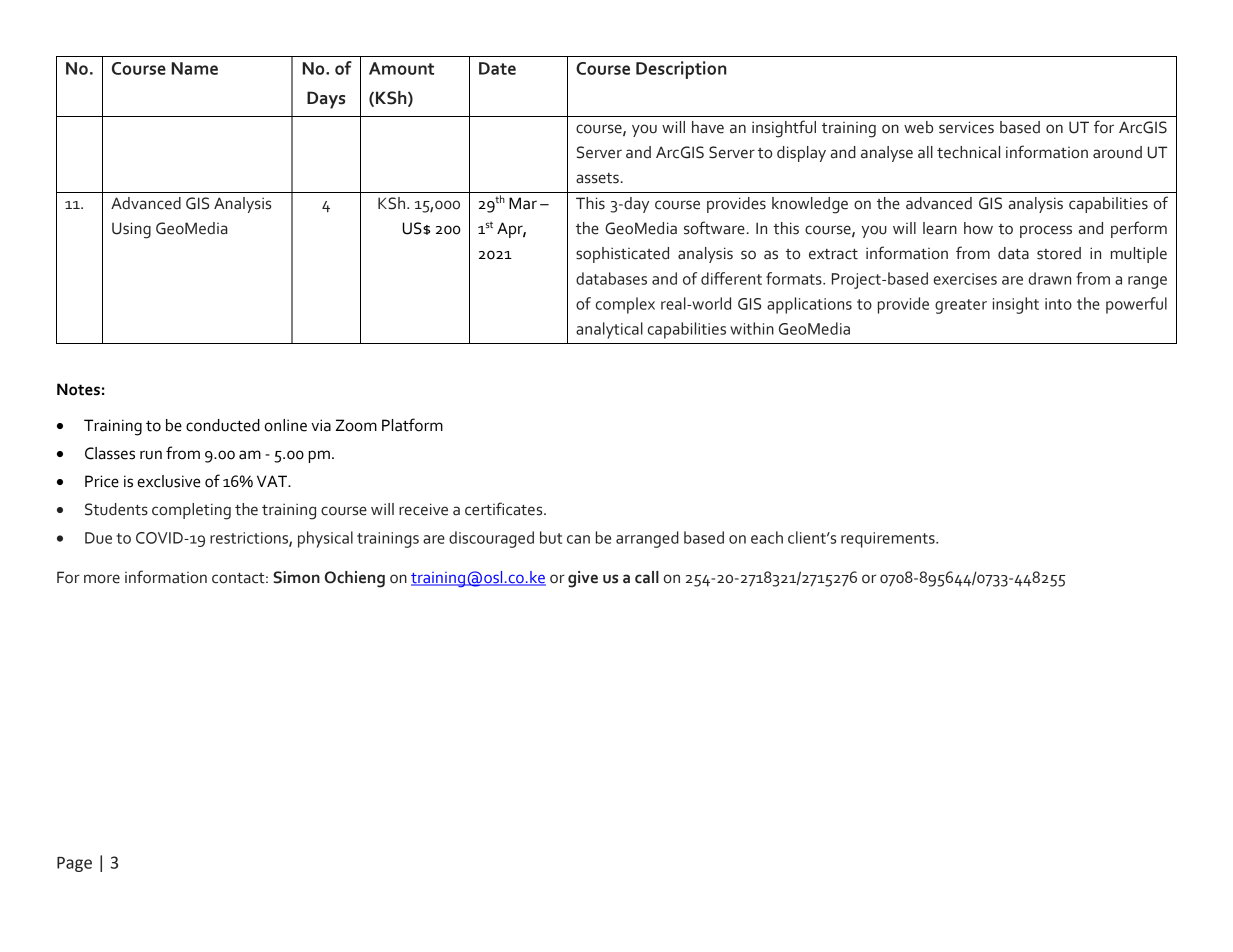  What do you see at coordinates (767, 537) in the screenshot?
I see `each` at bounding box center [767, 537].
